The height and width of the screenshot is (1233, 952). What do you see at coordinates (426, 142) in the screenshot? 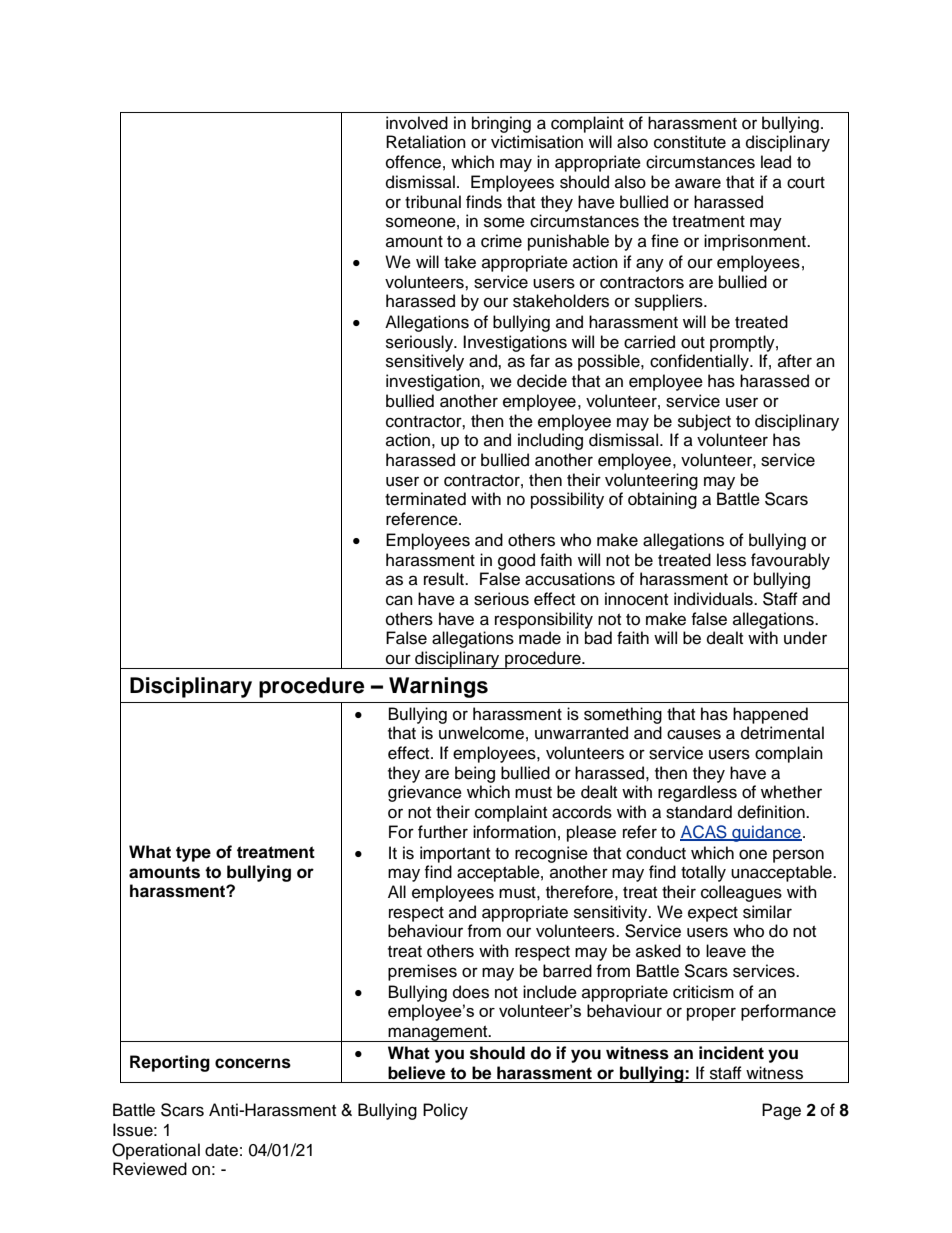
I see `Retaliation` at bounding box center [426, 142].
